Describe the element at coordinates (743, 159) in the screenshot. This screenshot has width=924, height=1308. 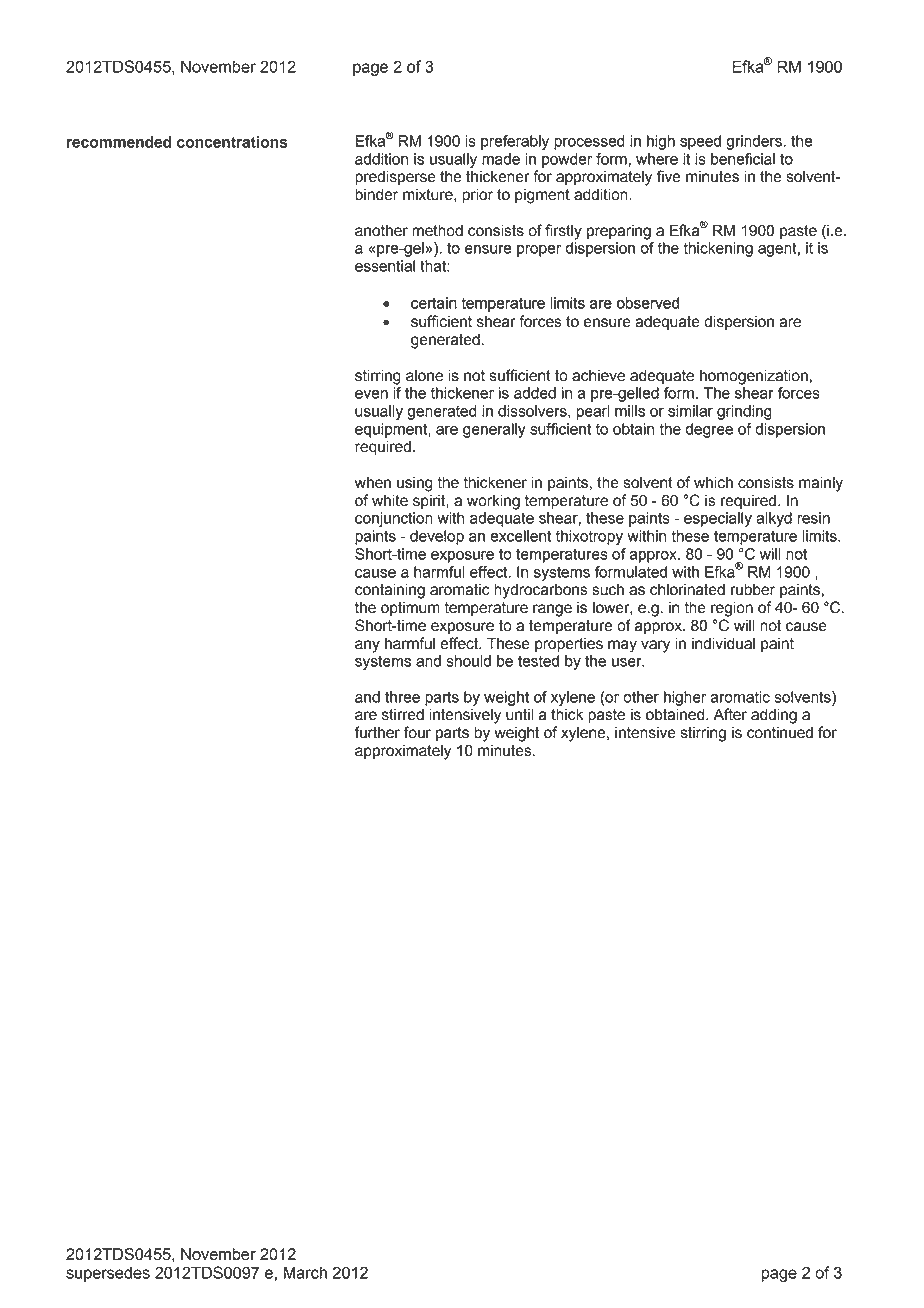
I see `beneficial` at that location.
